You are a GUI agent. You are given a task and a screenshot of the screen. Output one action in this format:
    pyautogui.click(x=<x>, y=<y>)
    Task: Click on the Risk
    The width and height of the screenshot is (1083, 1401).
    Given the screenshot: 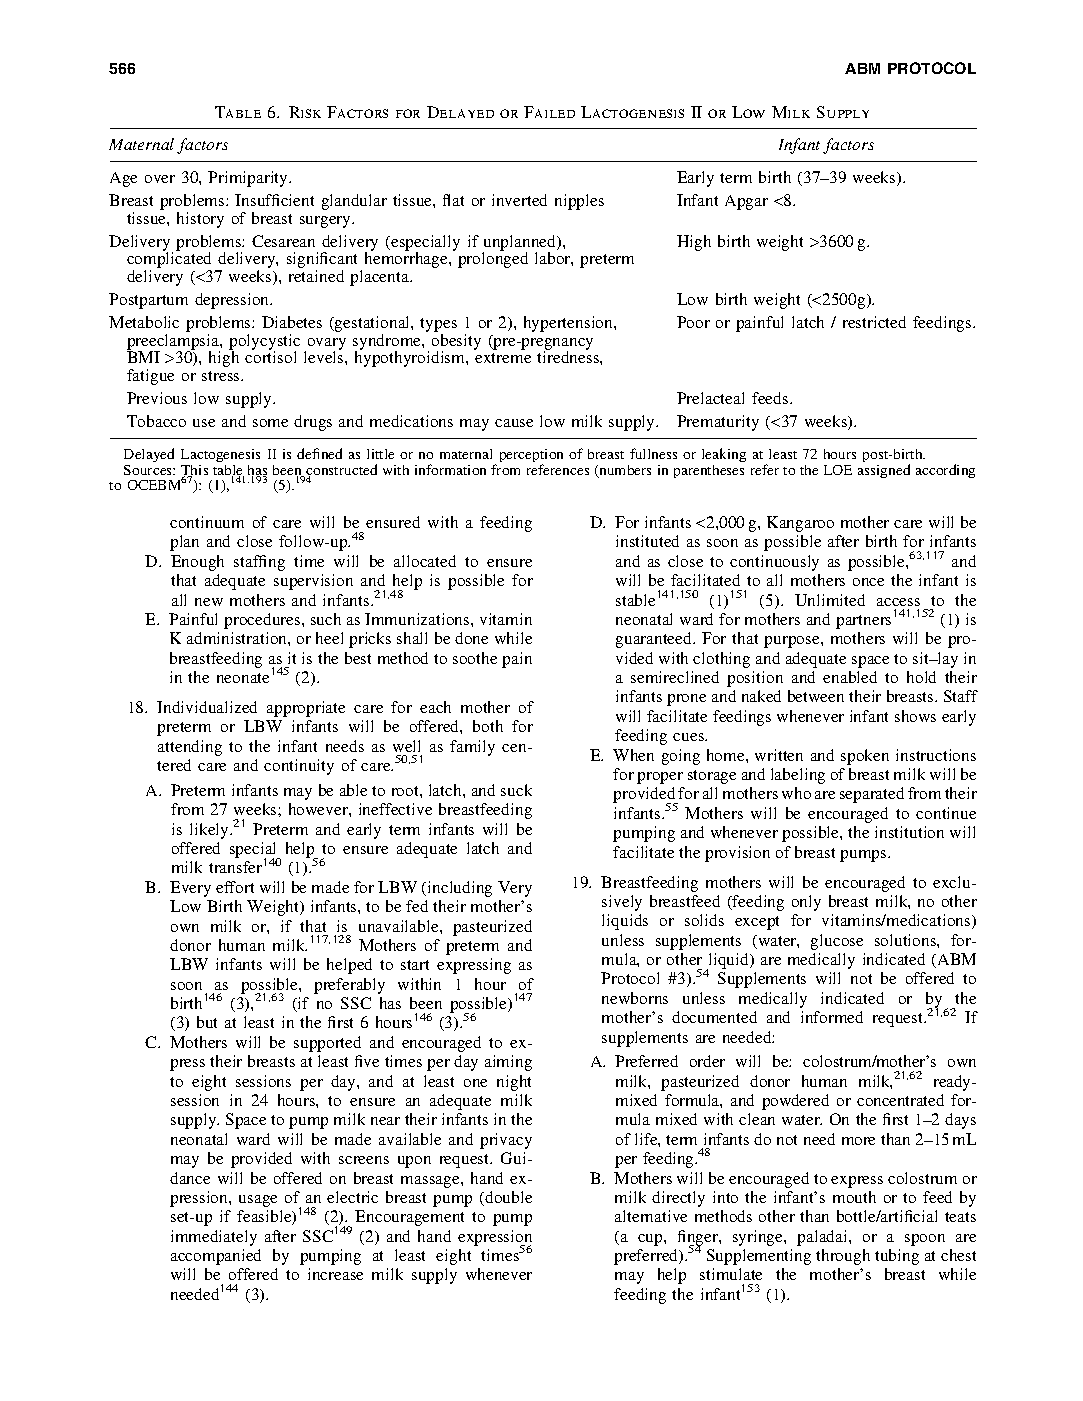 What is the action you would take?
    pyautogui.click(x=305, y=112)
